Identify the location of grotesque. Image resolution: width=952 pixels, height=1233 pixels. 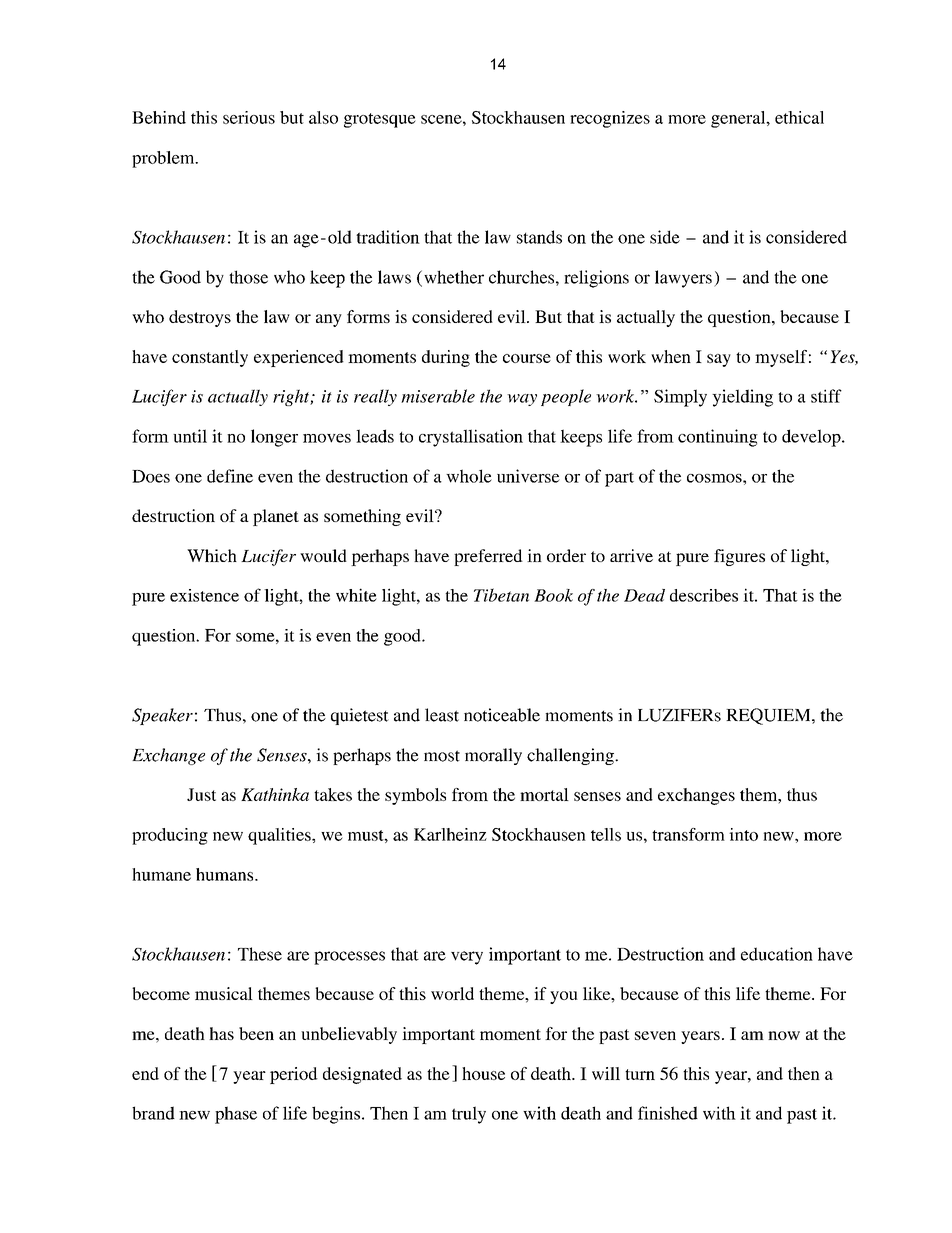
(380, 120).
